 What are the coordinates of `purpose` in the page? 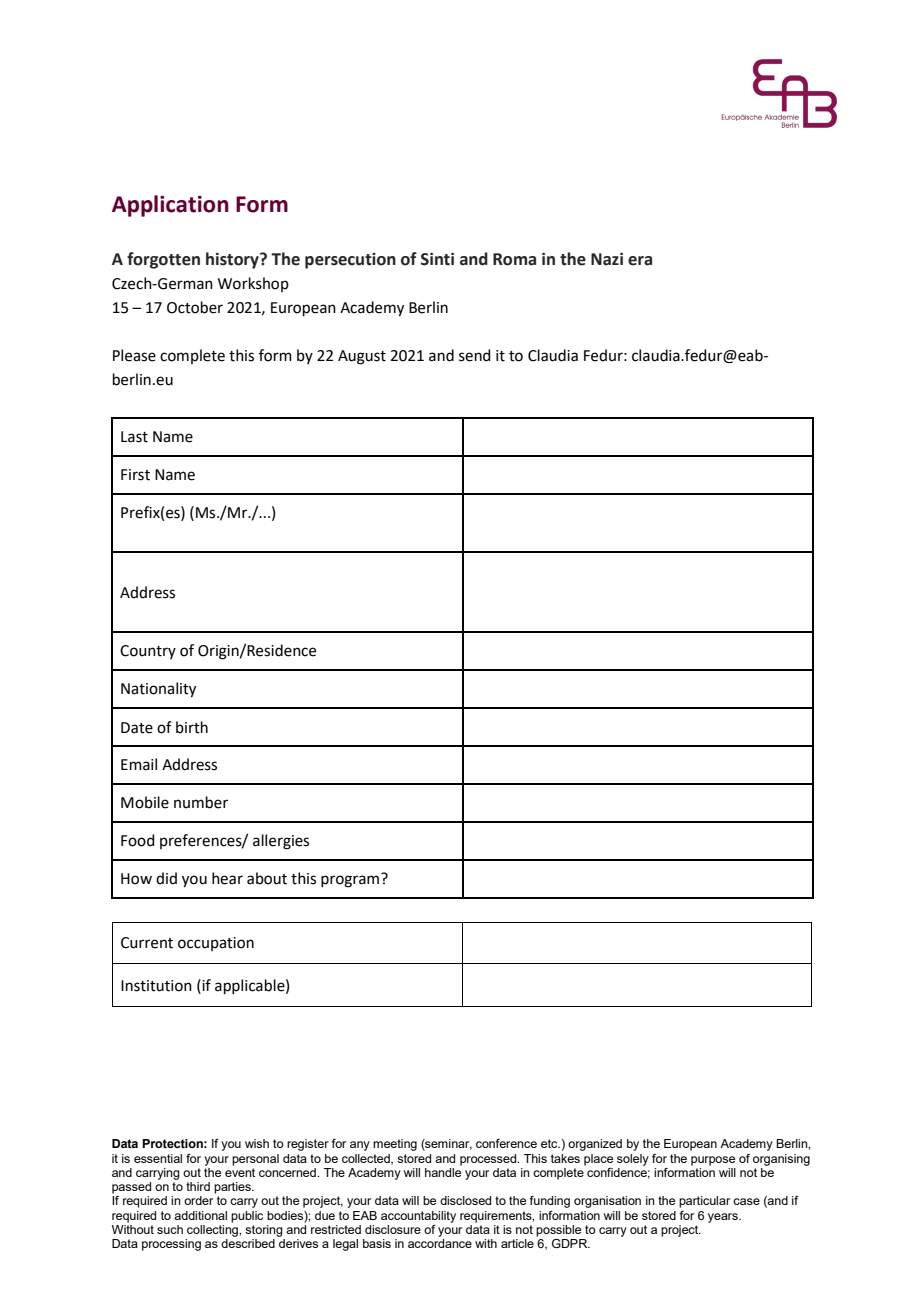 It's located at (713, 1161).
